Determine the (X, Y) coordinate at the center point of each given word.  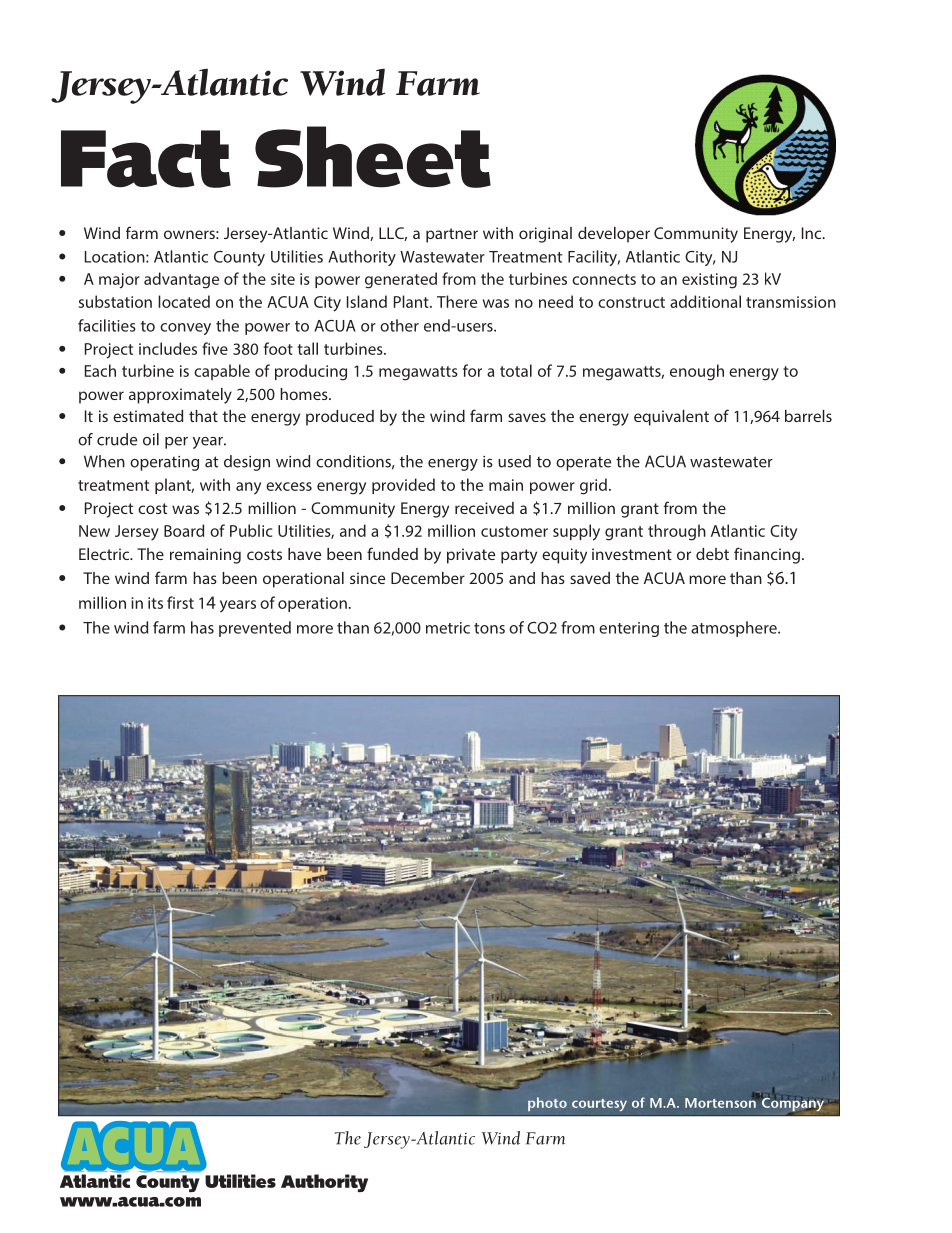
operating (164, 463)
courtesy (599, 1105)
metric (448, 628)
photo (547, 1104)
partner (452, 235)
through (677, 532)
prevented (255, 629)
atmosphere (735, 629)
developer (614, 235)
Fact (146, 159)
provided (403, 486)
